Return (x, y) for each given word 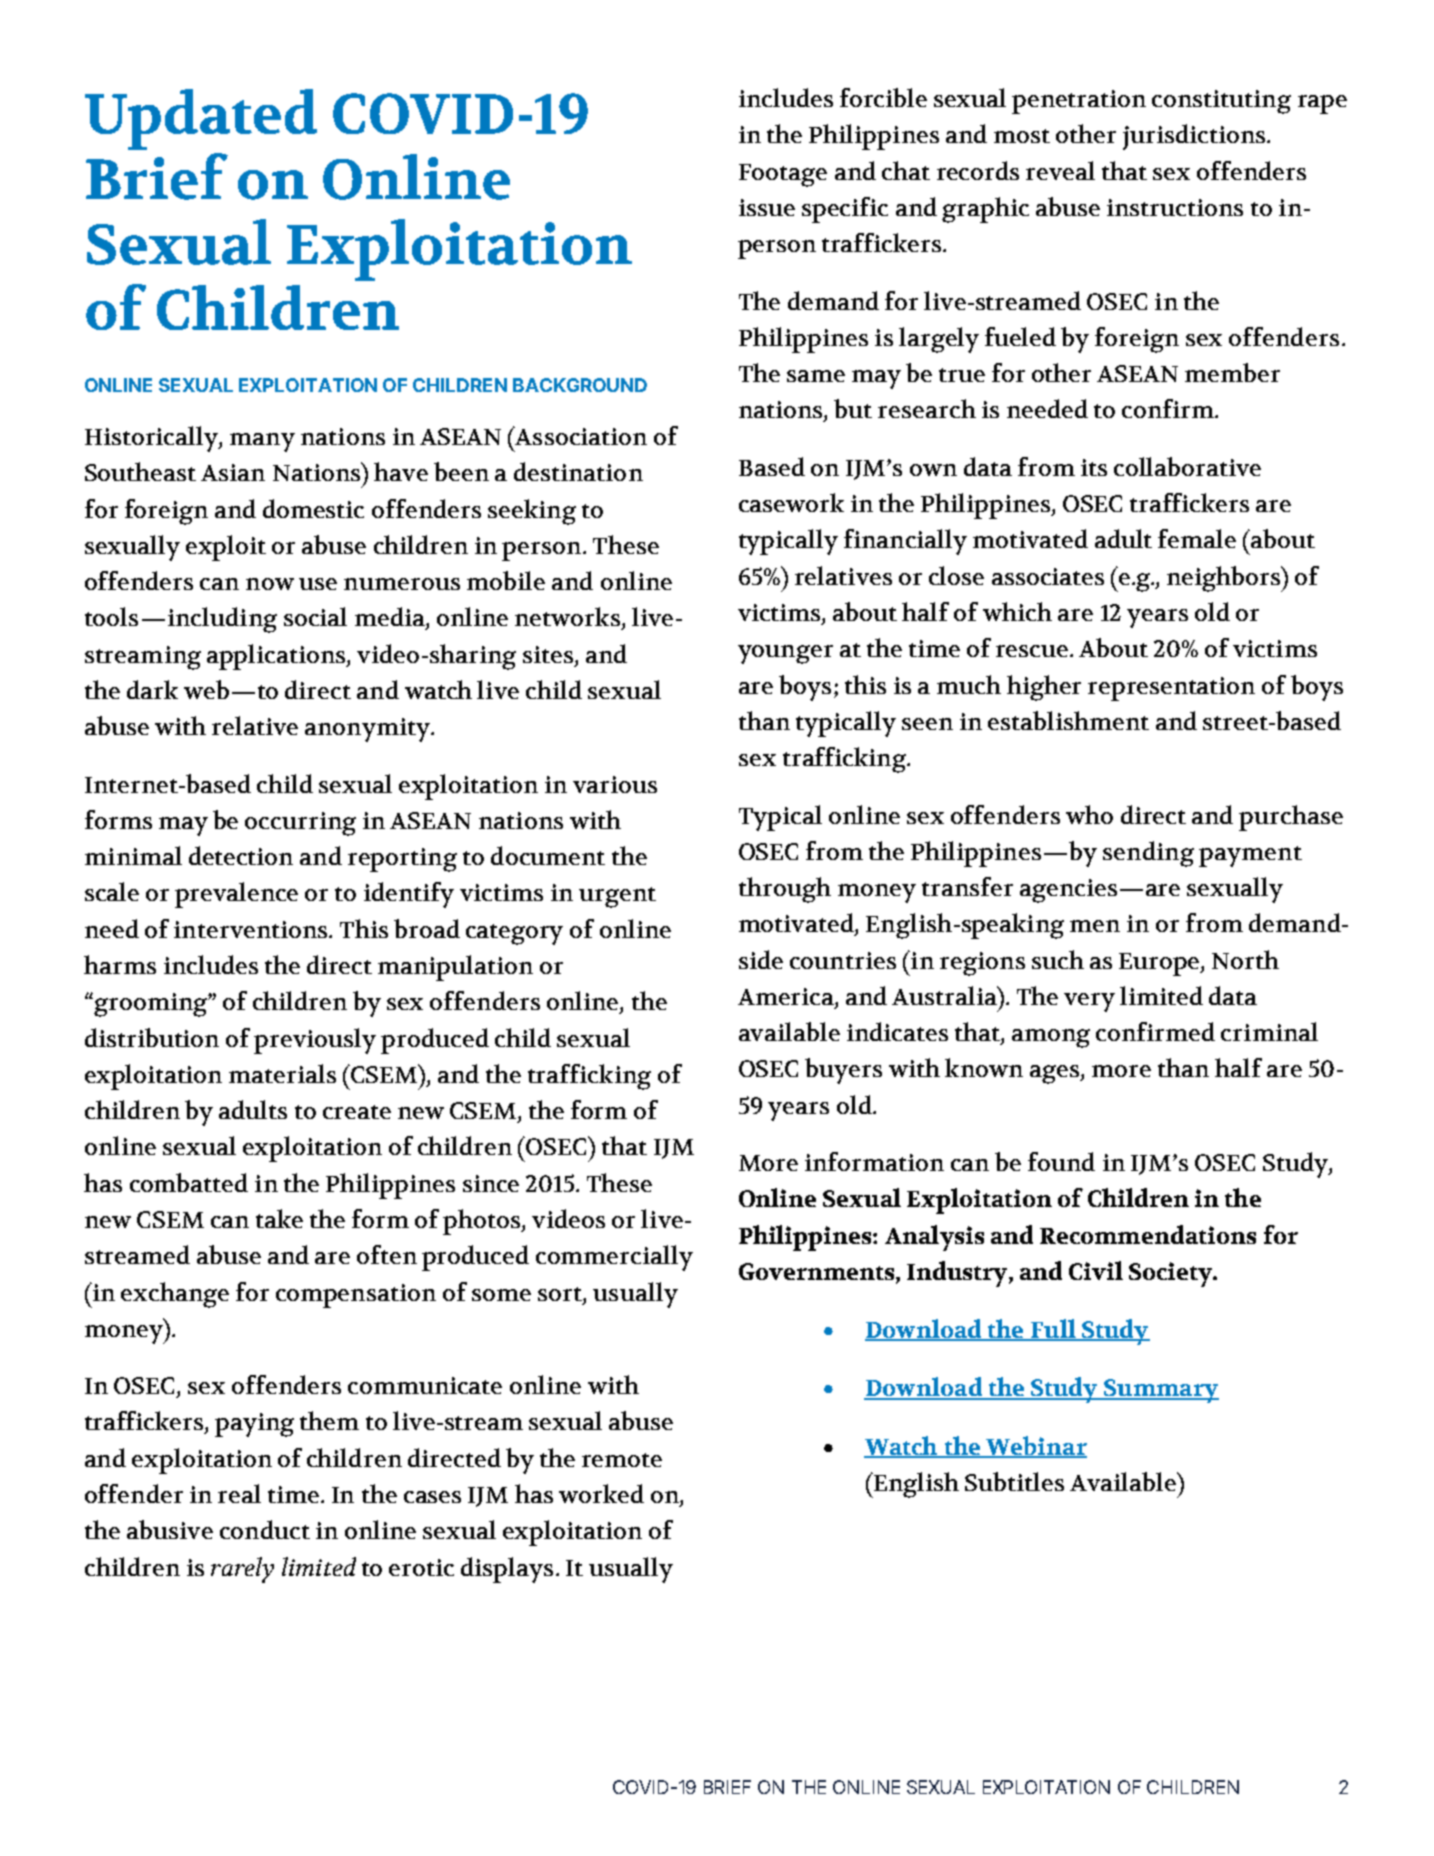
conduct (265, 1529)
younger (785, 654)
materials (282, 1073)
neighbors (1225, 579)
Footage (783, 175)
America (787, 998)
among (1051, 1038)
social (315, 616)
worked (601, 1493)
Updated (201, 119)
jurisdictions (1195, 137)
